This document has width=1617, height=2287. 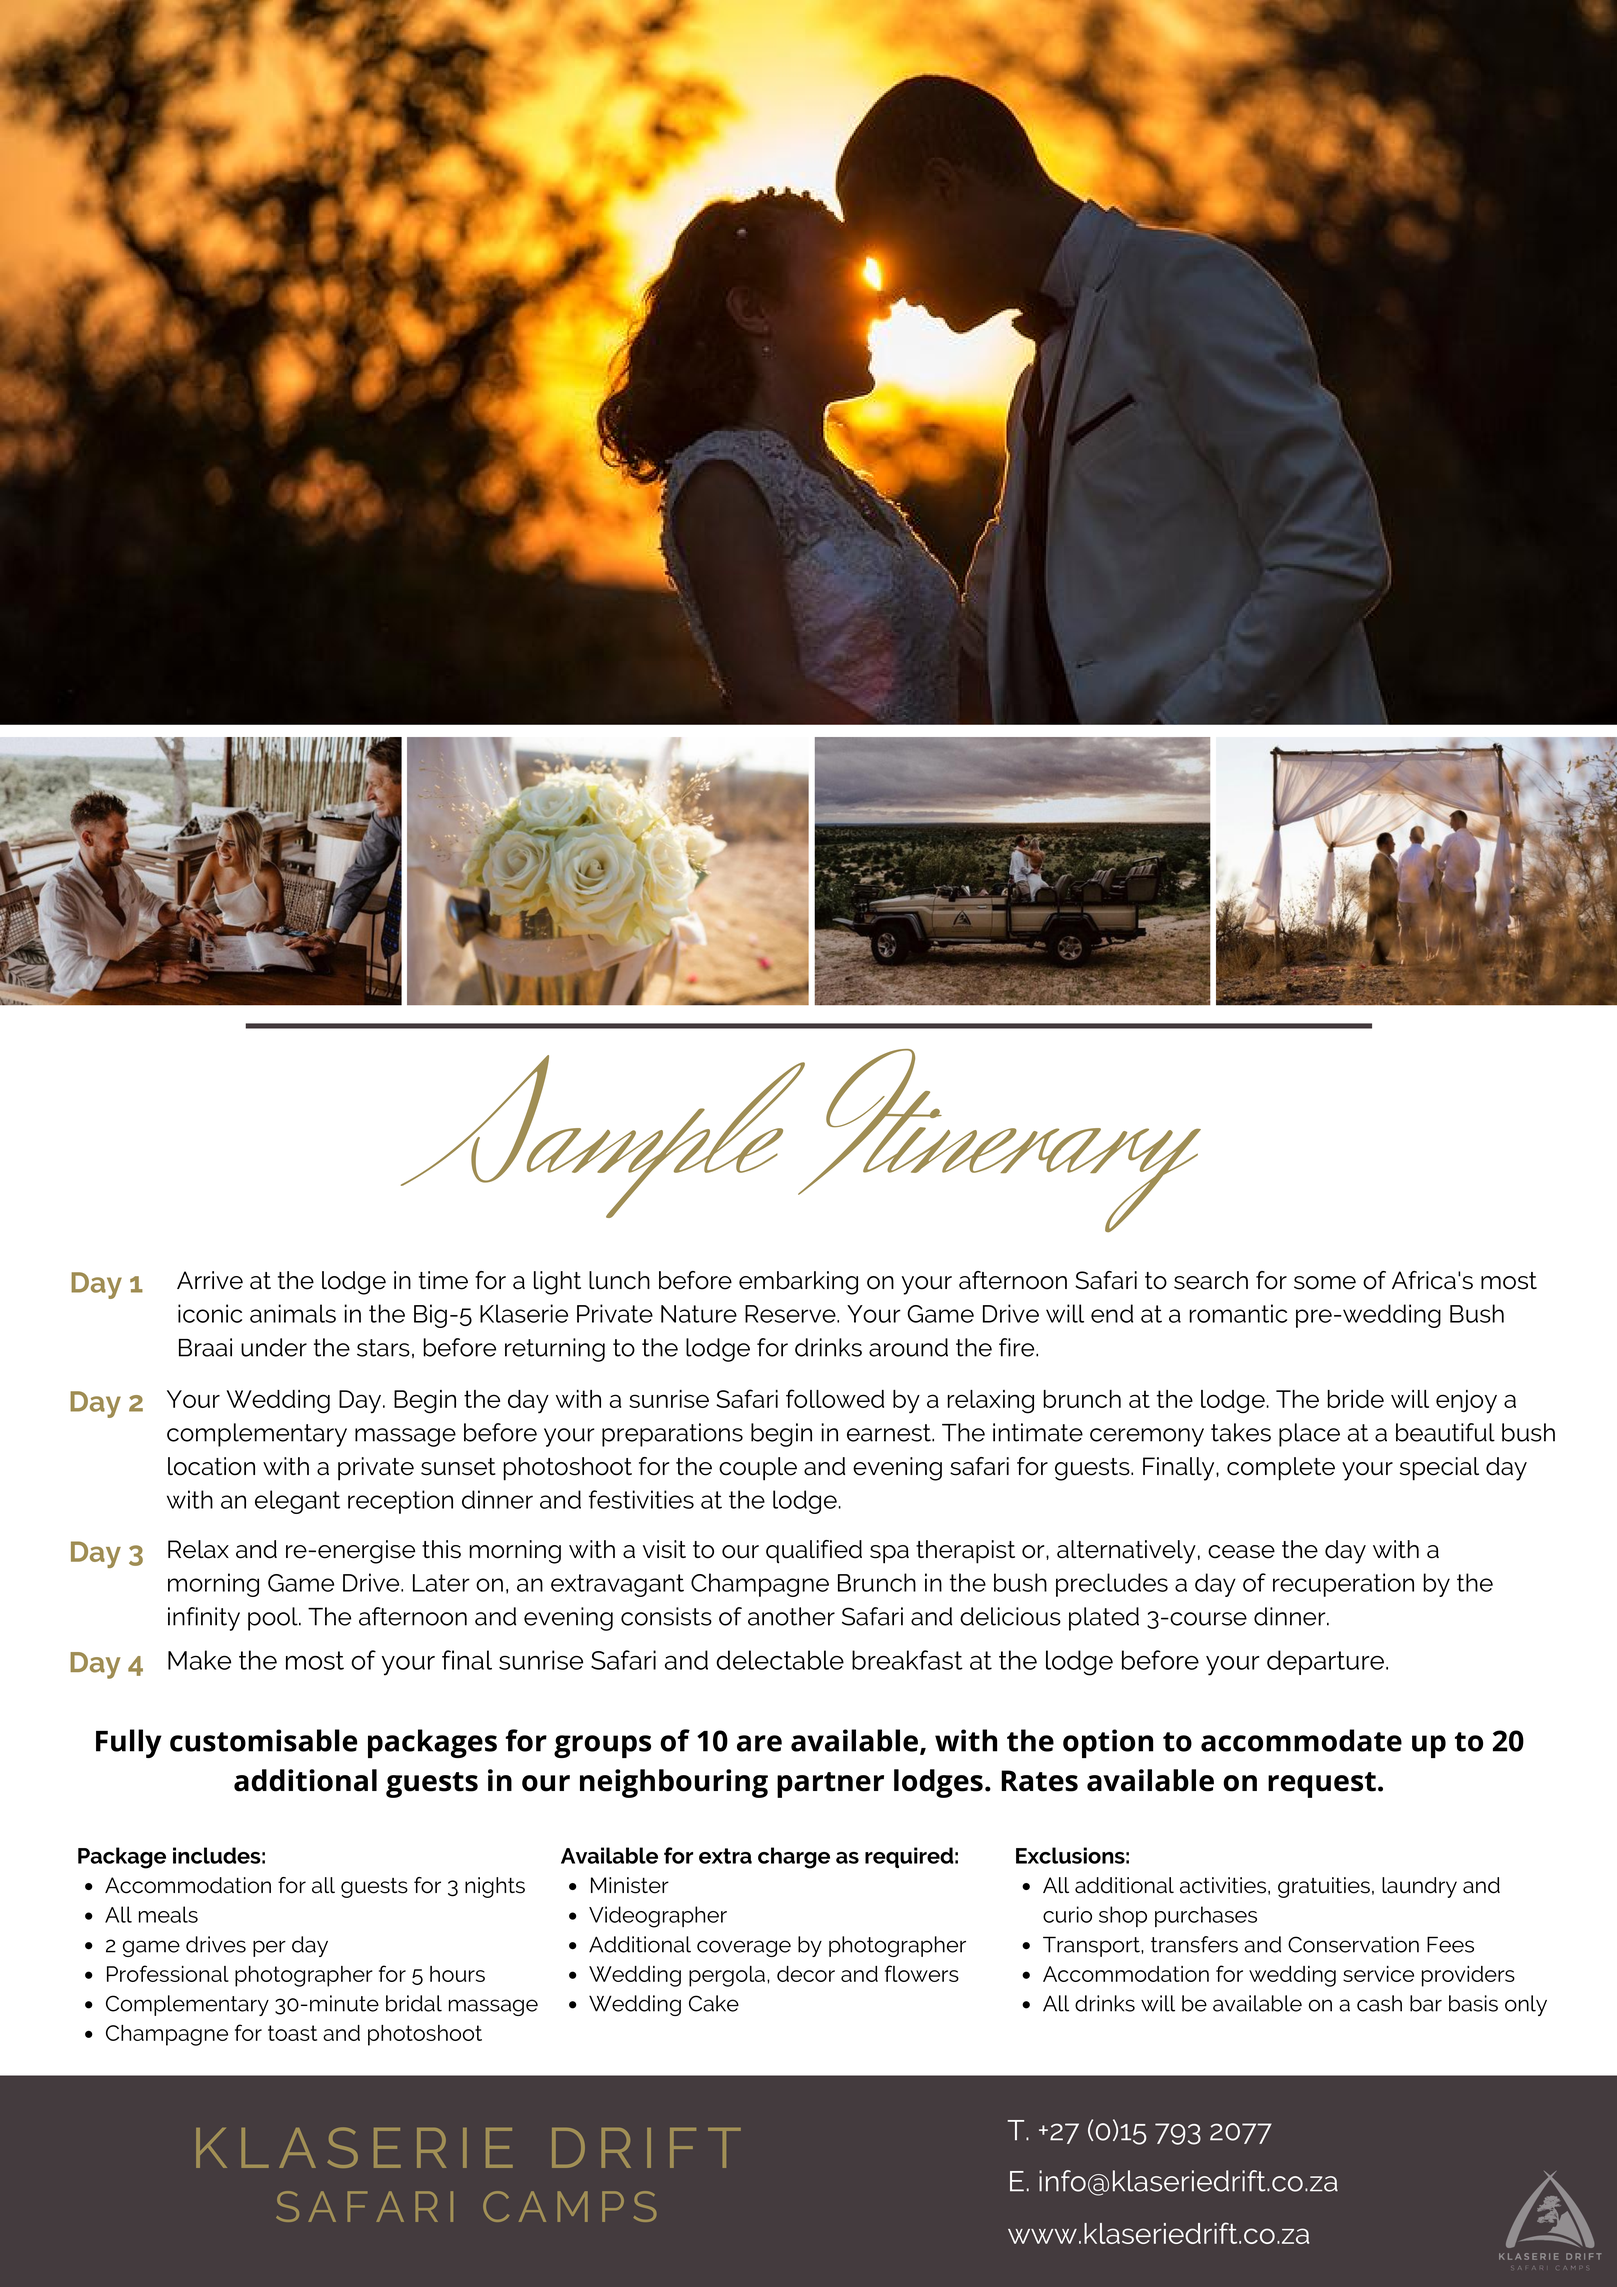 What do you see at coordinates (604, 1136) in the document?
I see `Sample` at bounding box center [604, 1136].
